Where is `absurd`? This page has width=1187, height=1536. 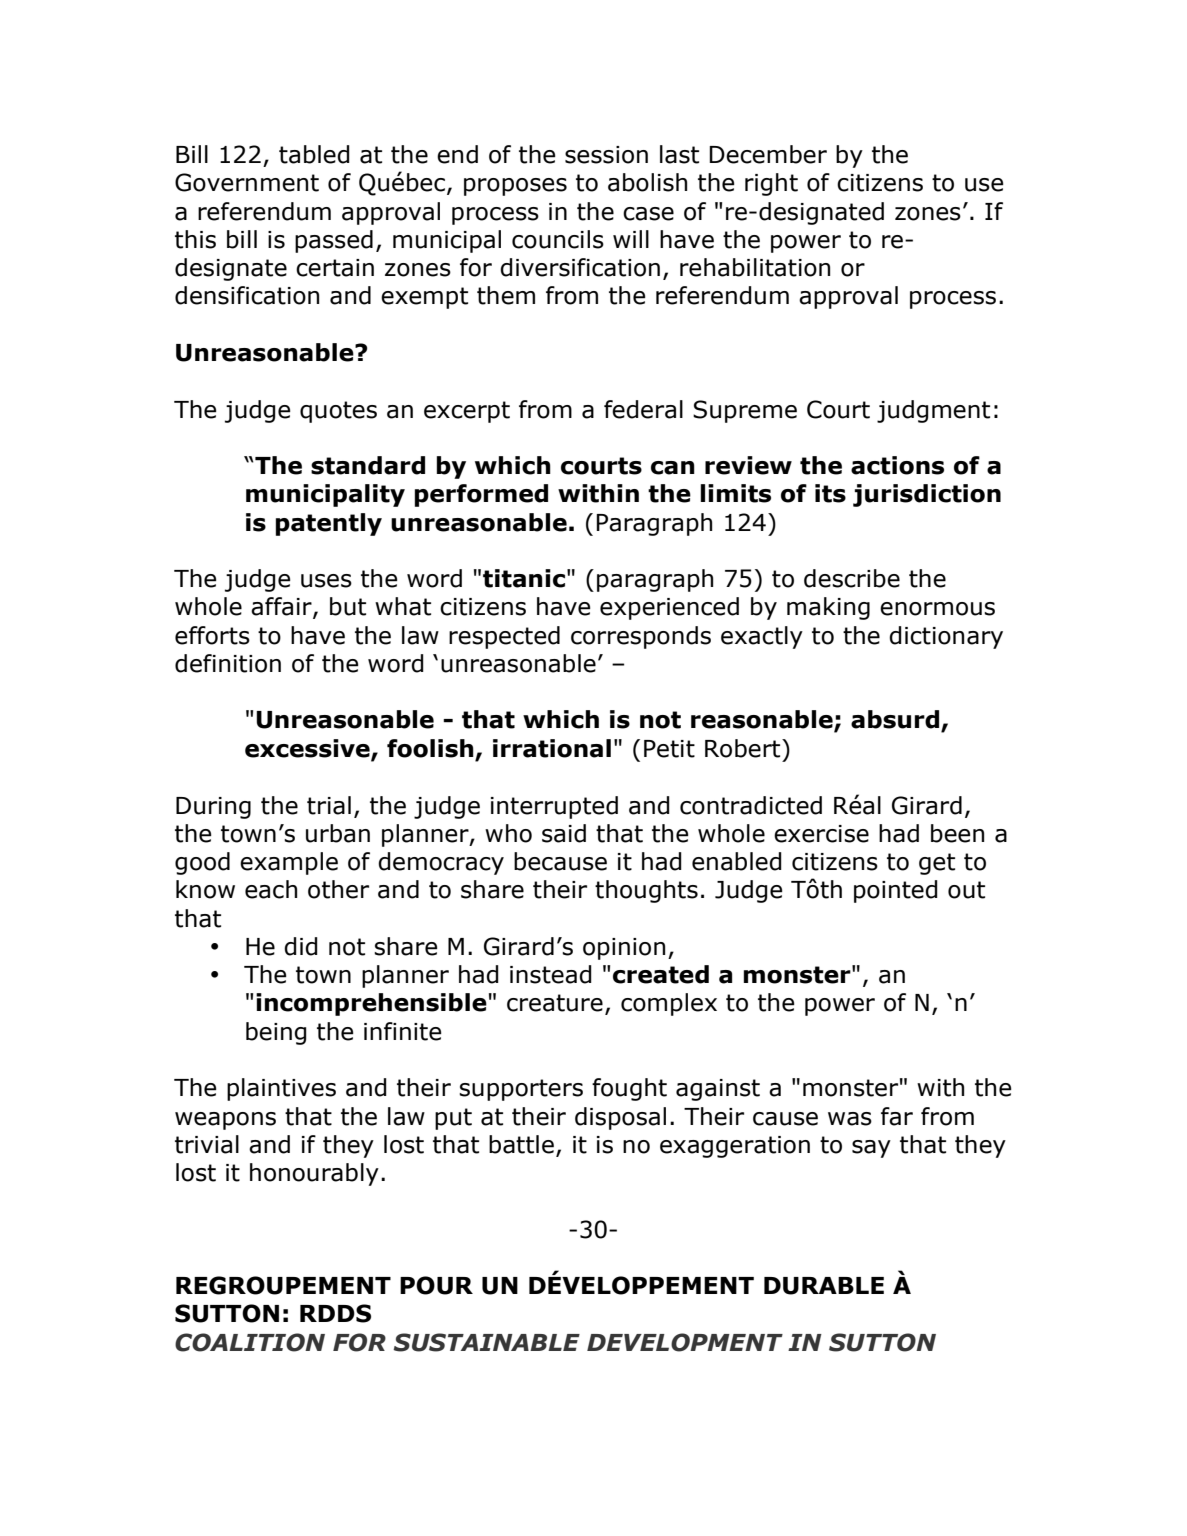 absurd is located at coordinates (896, 720).
